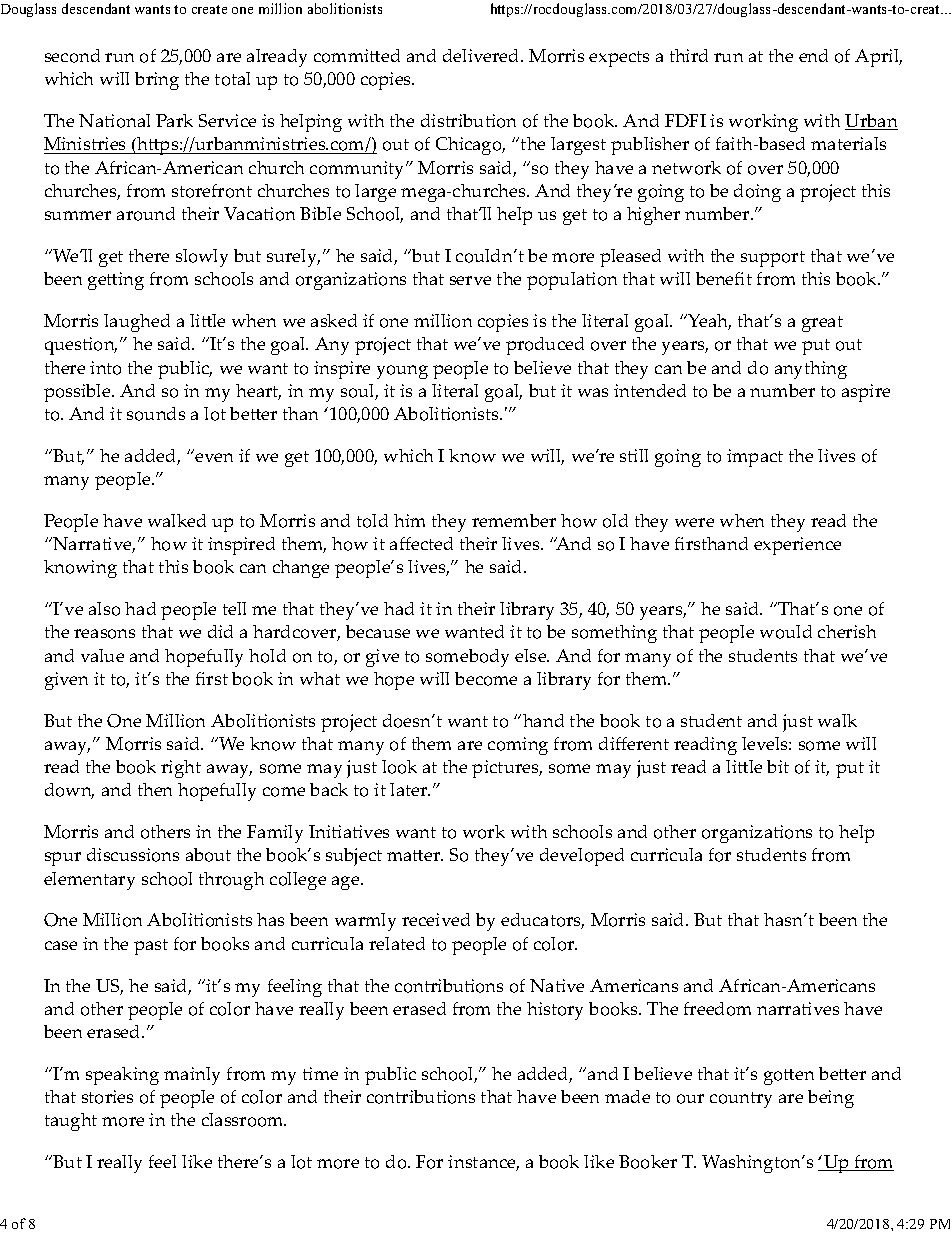  Describe the element at coordinates (133, 855) in the screenshot. I see `discussions` at that location.
